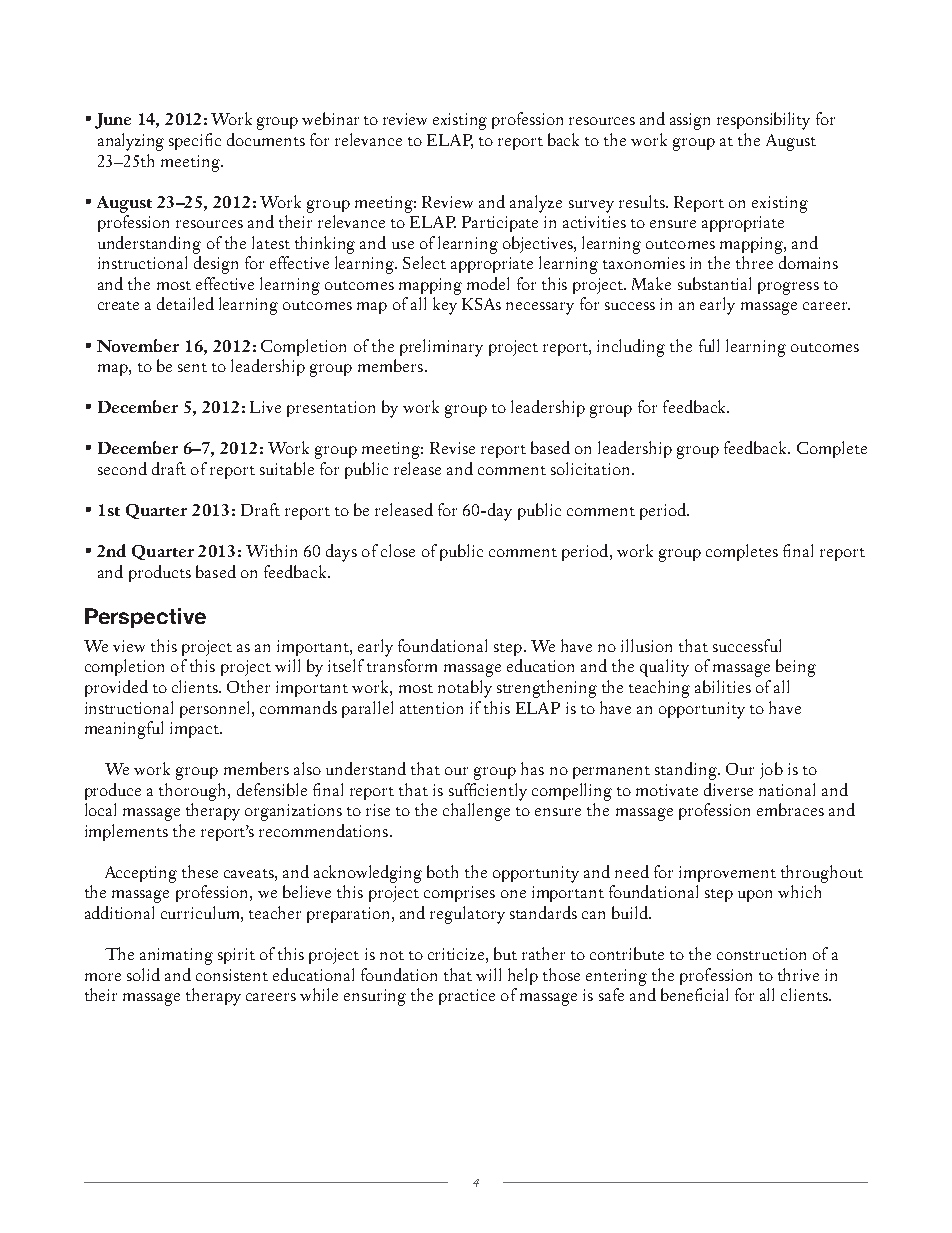 The image size is (952, 1233). What do you see at coordinates (195, 141) in the document?
I see `specific` at bounding box center [195, 141].
